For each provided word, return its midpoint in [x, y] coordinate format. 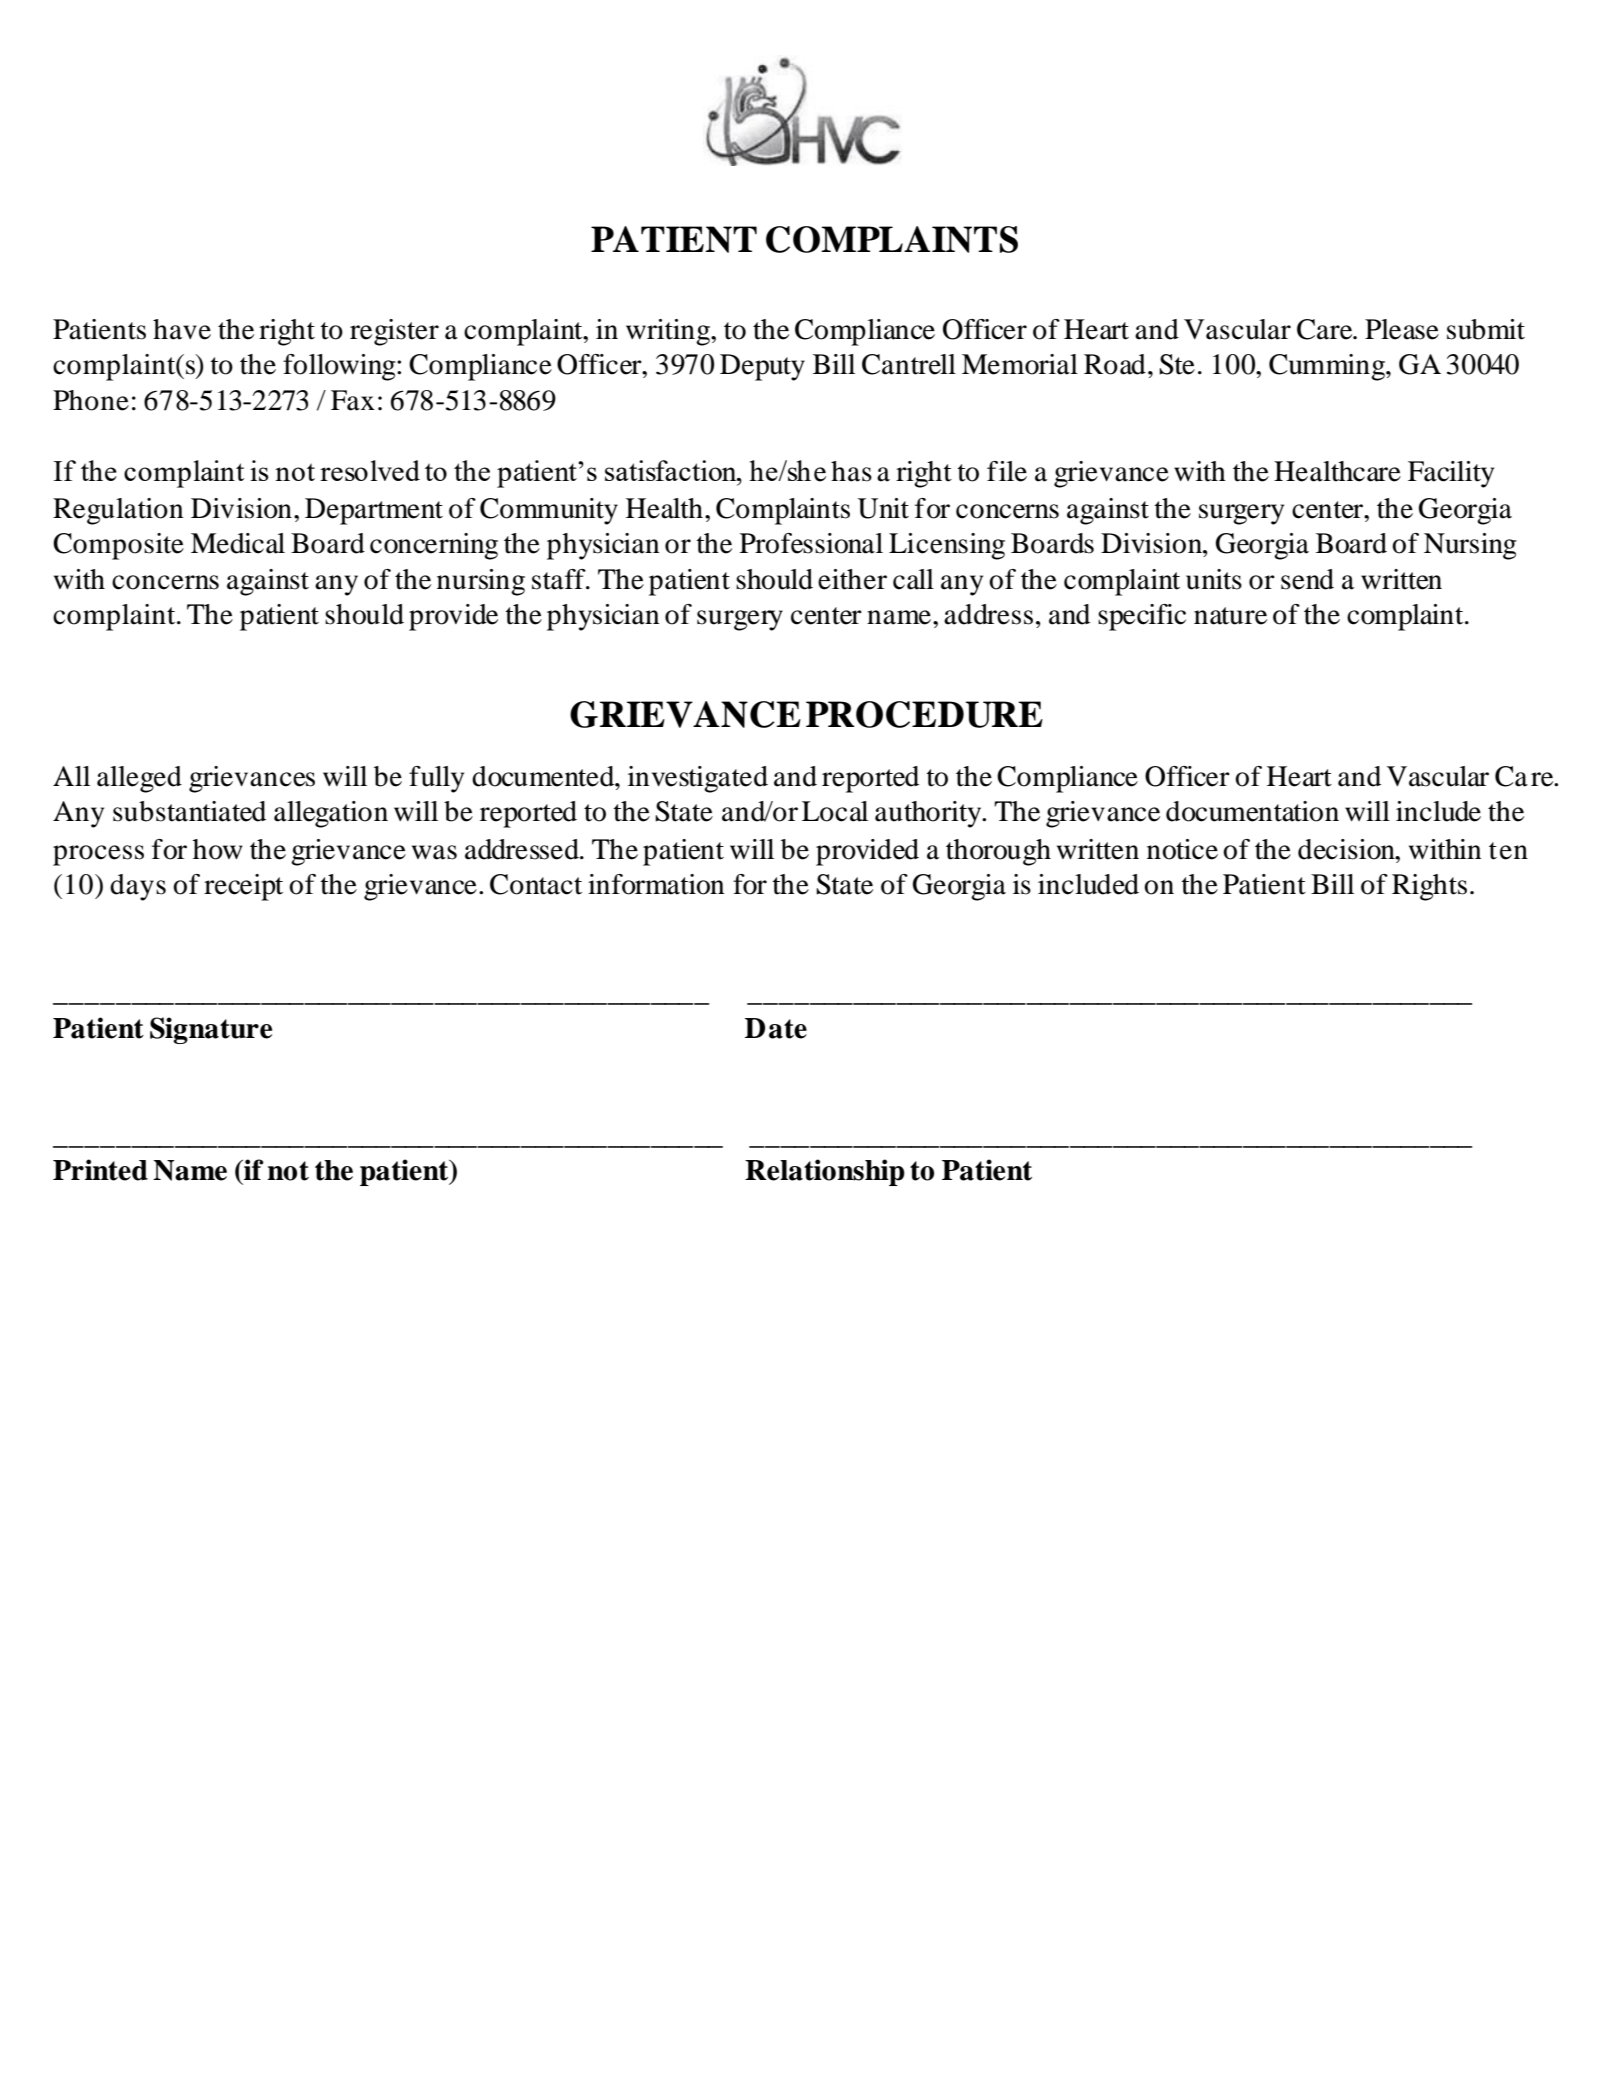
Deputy [762, 367]
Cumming [1328, 367]
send [1307, 579]
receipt [243, 887]
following [340, 367]
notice [1182, 849]
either [852, 579]
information [656, 884]
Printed [100, 1170]
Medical [238, 543]
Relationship [825, 1172]
